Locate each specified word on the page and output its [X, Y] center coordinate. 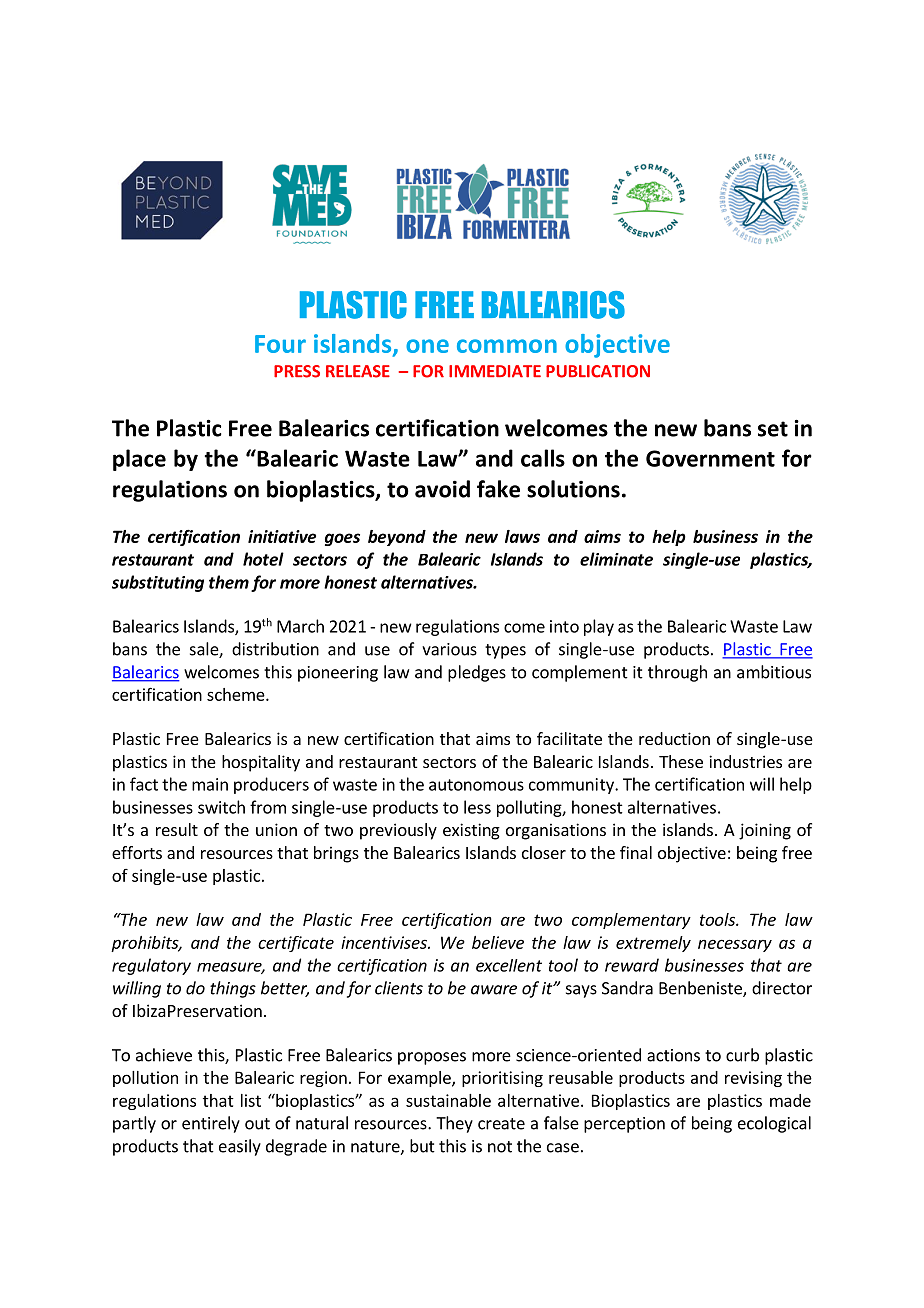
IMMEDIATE [495, 371]
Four [280, 344]
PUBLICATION [598, 371]
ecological [774, 1124]
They [454, 1124]
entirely [211, 1124]
